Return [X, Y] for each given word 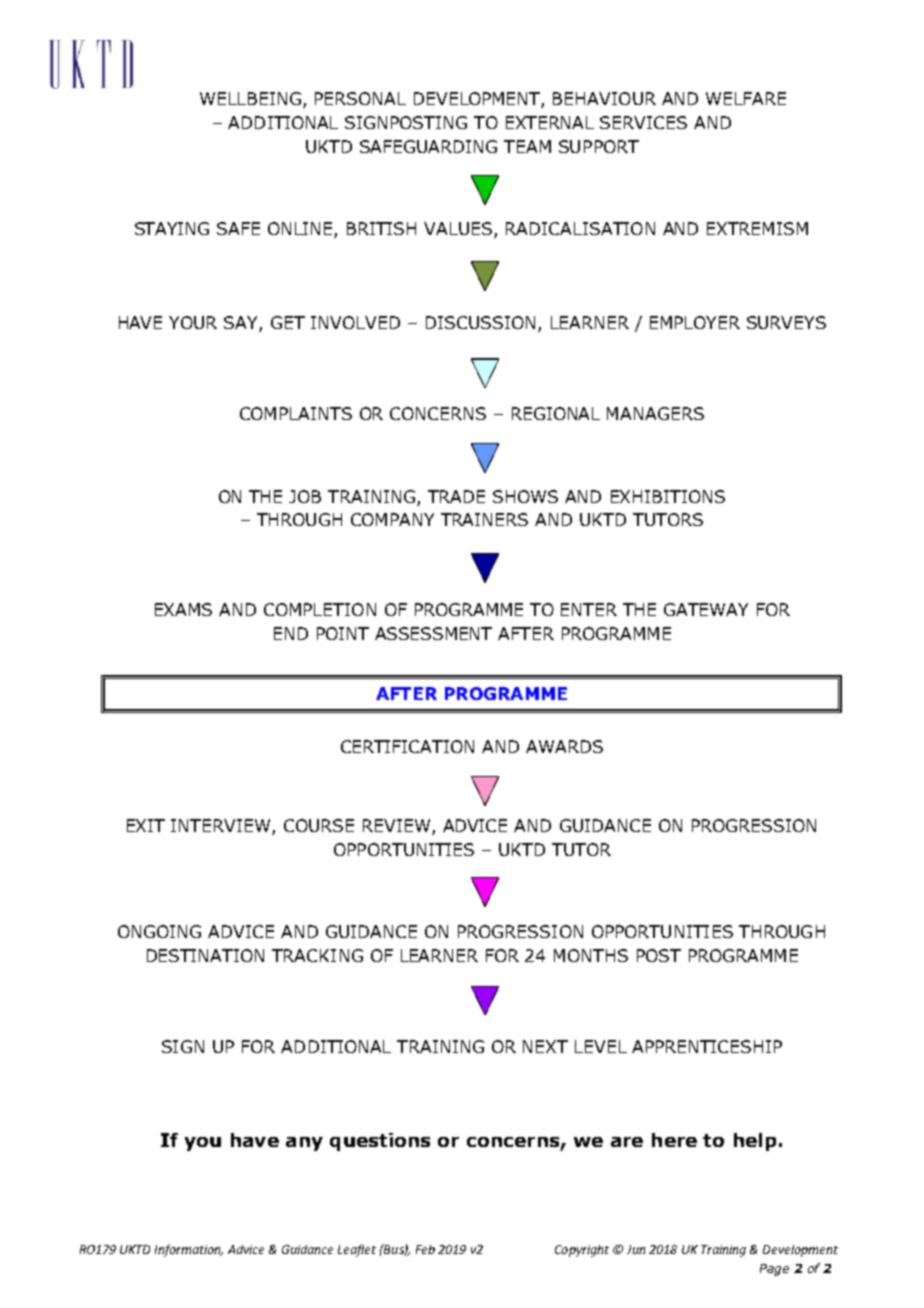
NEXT [545, 1046]
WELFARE [746, 98]
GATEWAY [706, 609]
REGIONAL [556, 413]
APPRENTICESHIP [707, 1046]
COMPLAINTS [296, 413]
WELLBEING [250, 98]
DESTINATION [205, 955]
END [291, 633]
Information [189, 1250]
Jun [636, 1249]
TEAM [527, 146]
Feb [425, 1249]
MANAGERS [655, 413]
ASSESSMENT [433, 633]
